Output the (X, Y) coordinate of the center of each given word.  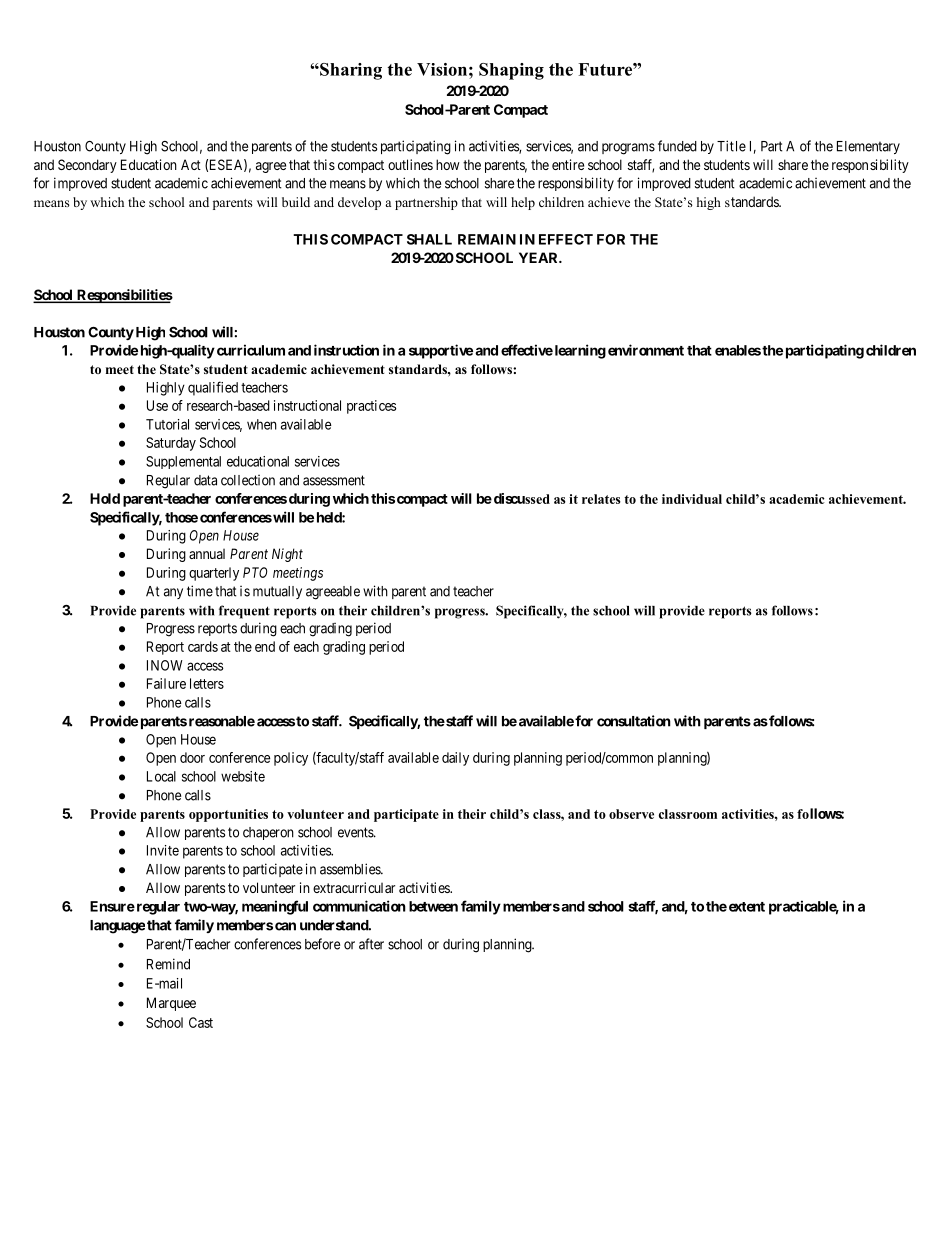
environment (646, 350)
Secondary (87, 166)
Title (731, 146)
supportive (441, 351)
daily (455, 759)
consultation (634, 721)
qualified (213, 388)
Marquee (171, 1004)
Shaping (511, 71)
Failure (166, 683)
